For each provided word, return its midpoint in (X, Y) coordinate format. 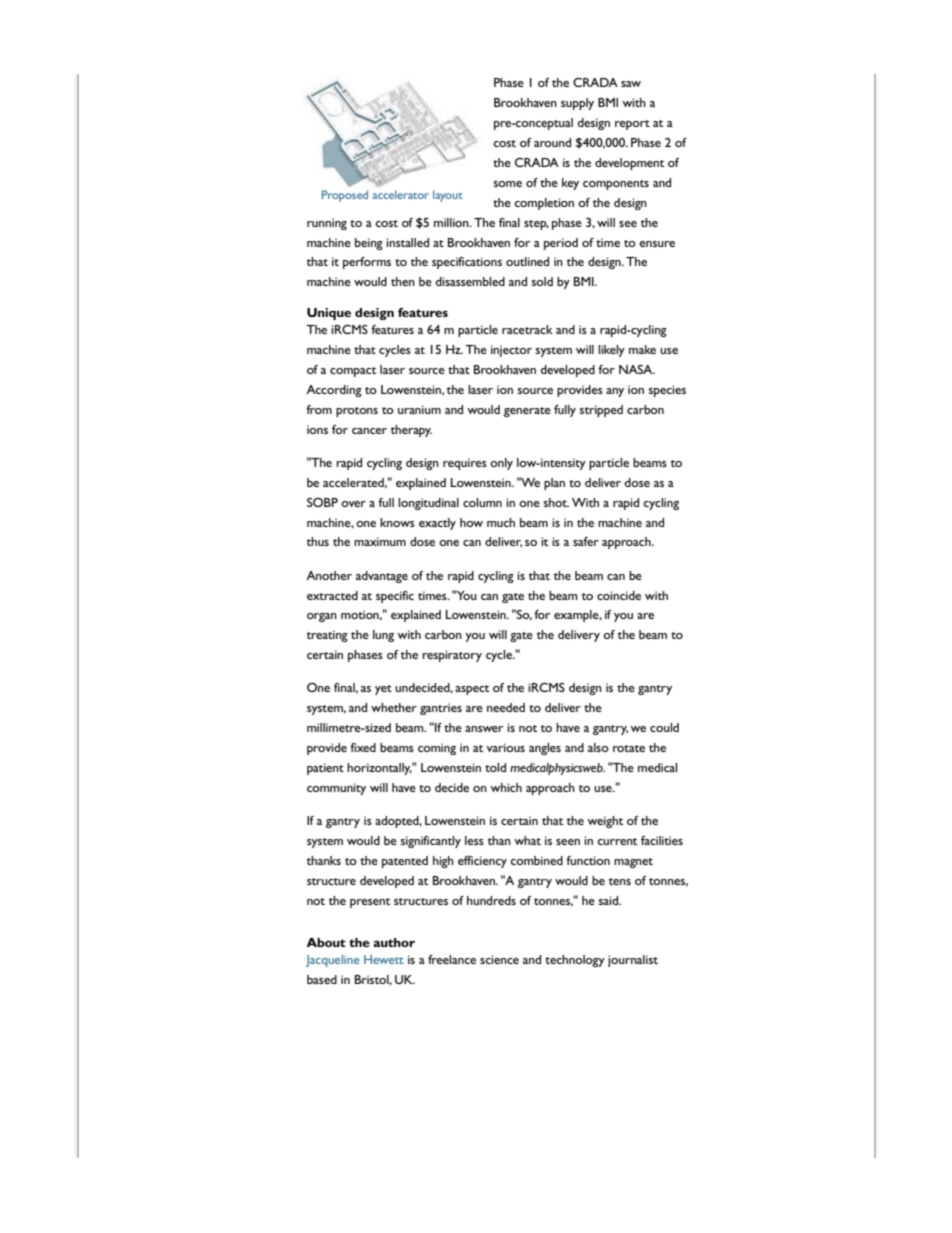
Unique (329, 314)
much (501, 522)
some (508, 184)
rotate (629, 748)
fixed (363, 747)
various (505, 747)
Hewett (384, 959)
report (632, 125)
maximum (380, 541)
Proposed (345, 196)
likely (611, 351)
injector (511, 351)
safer (586, 541)
